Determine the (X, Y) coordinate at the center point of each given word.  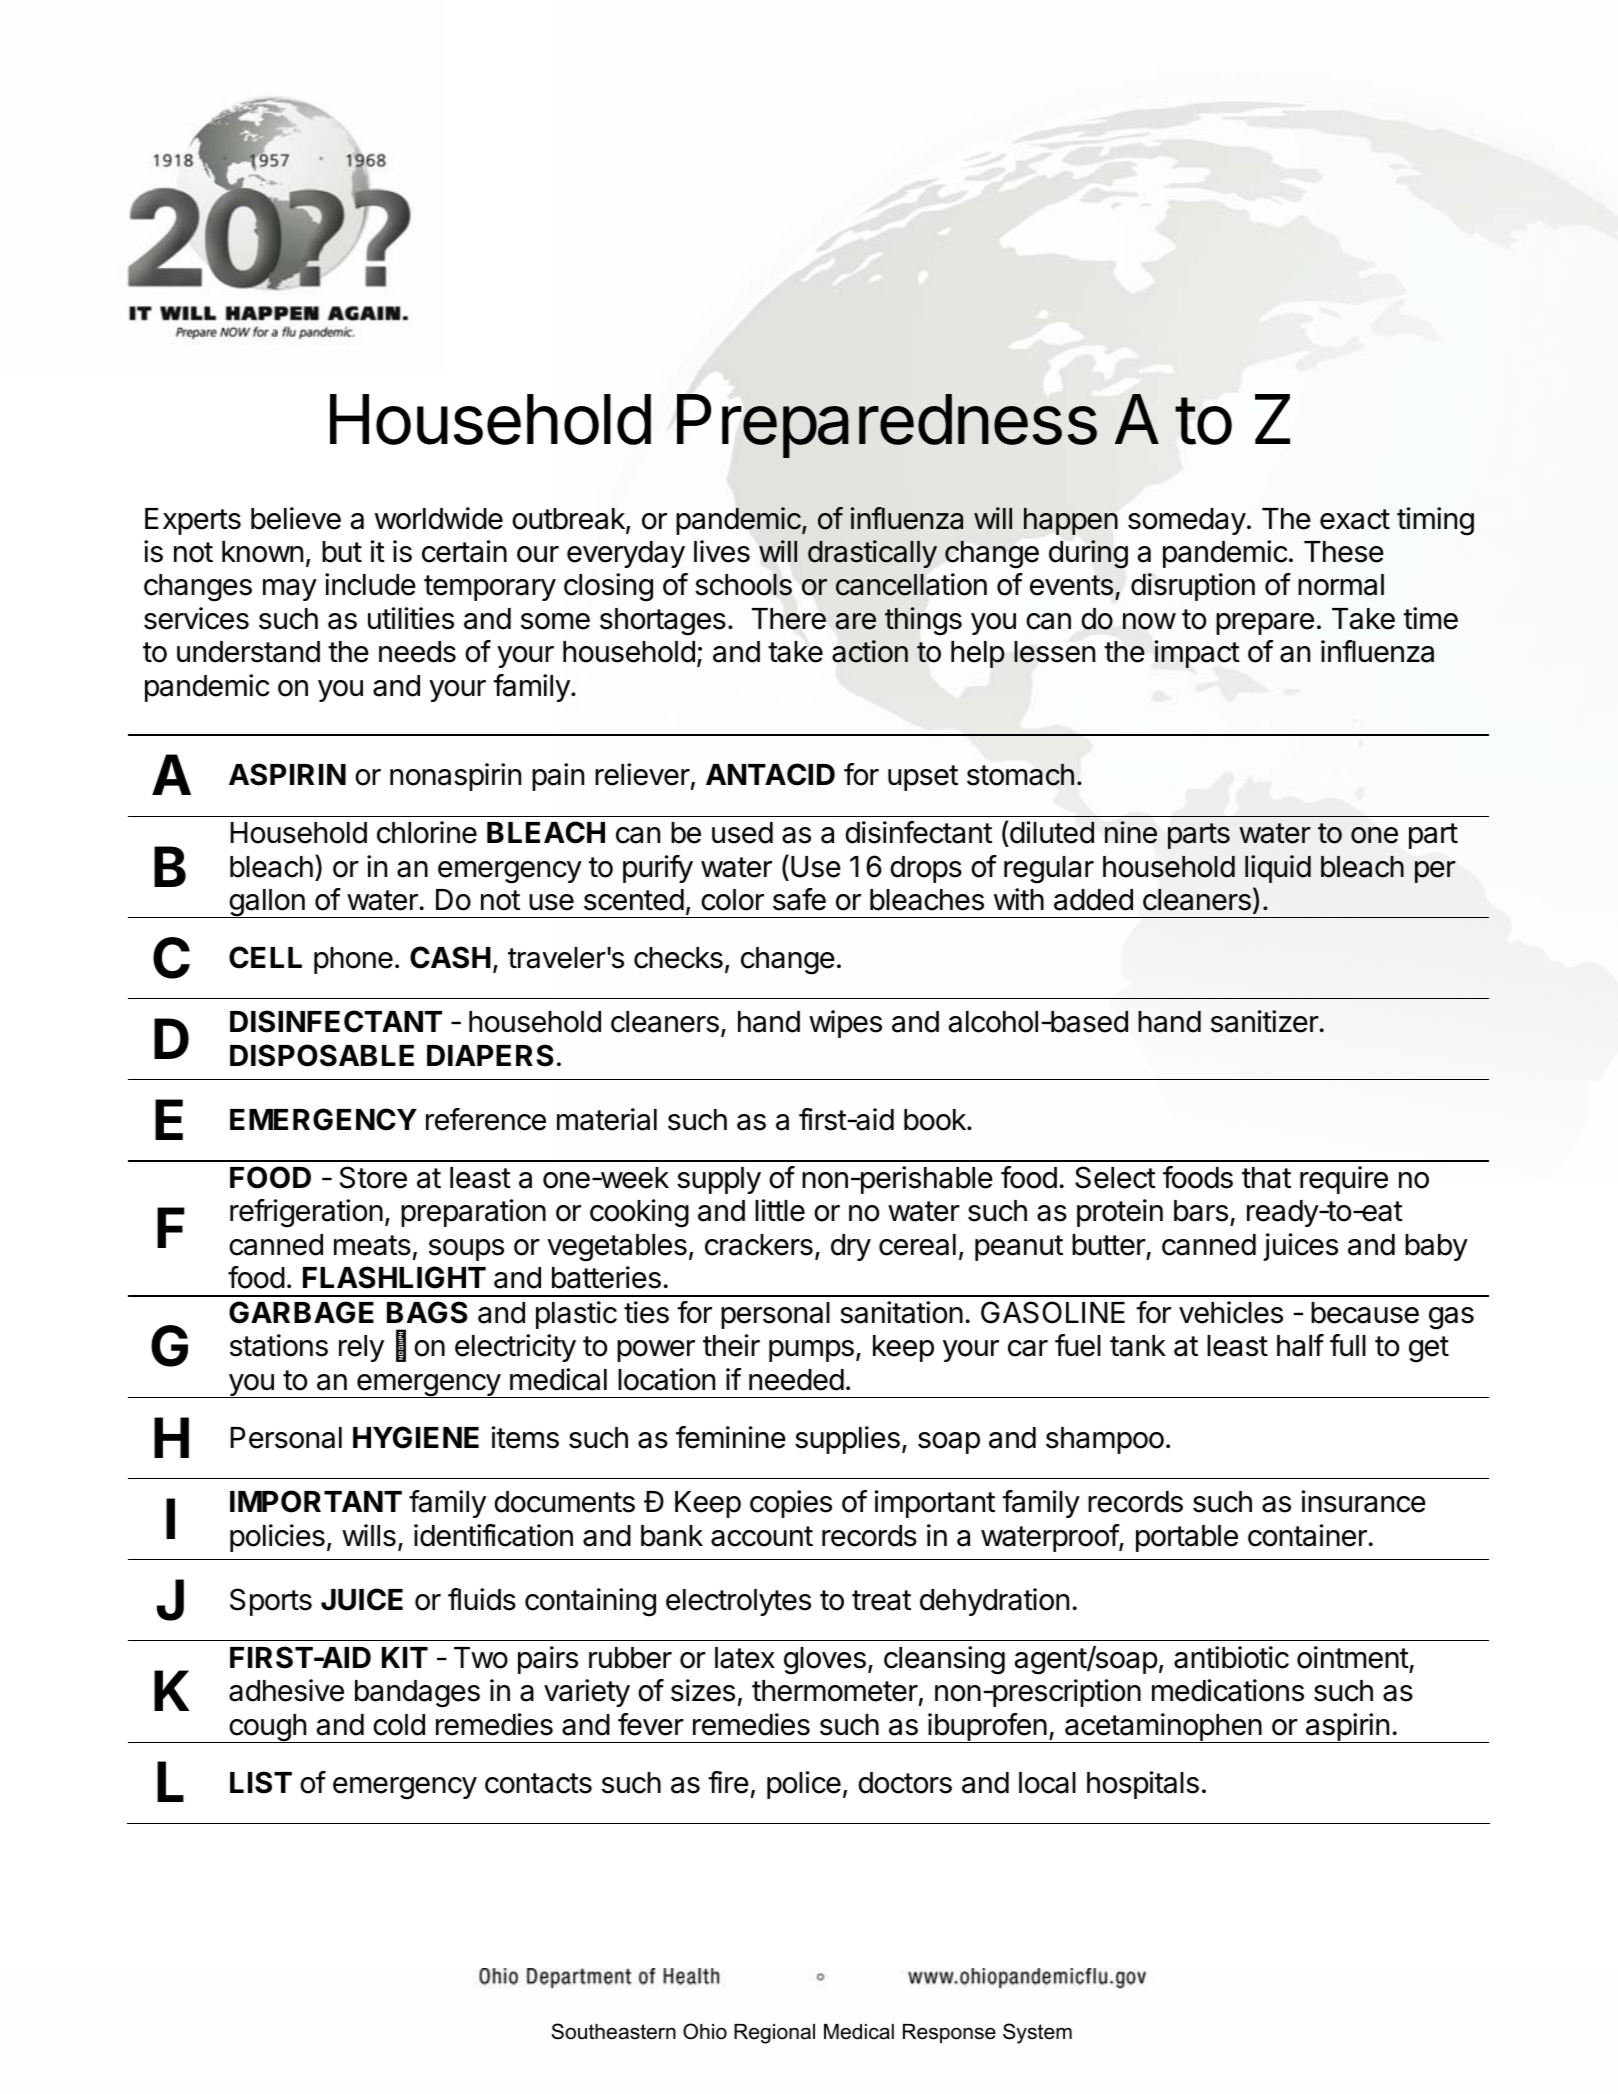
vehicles (1231, 1312)
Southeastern (613, 2031)
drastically (872, 554)
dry (851, 1247)
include (370, 584)
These (1344, 552)
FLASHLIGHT (394, 1277)
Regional (774, 2034)
